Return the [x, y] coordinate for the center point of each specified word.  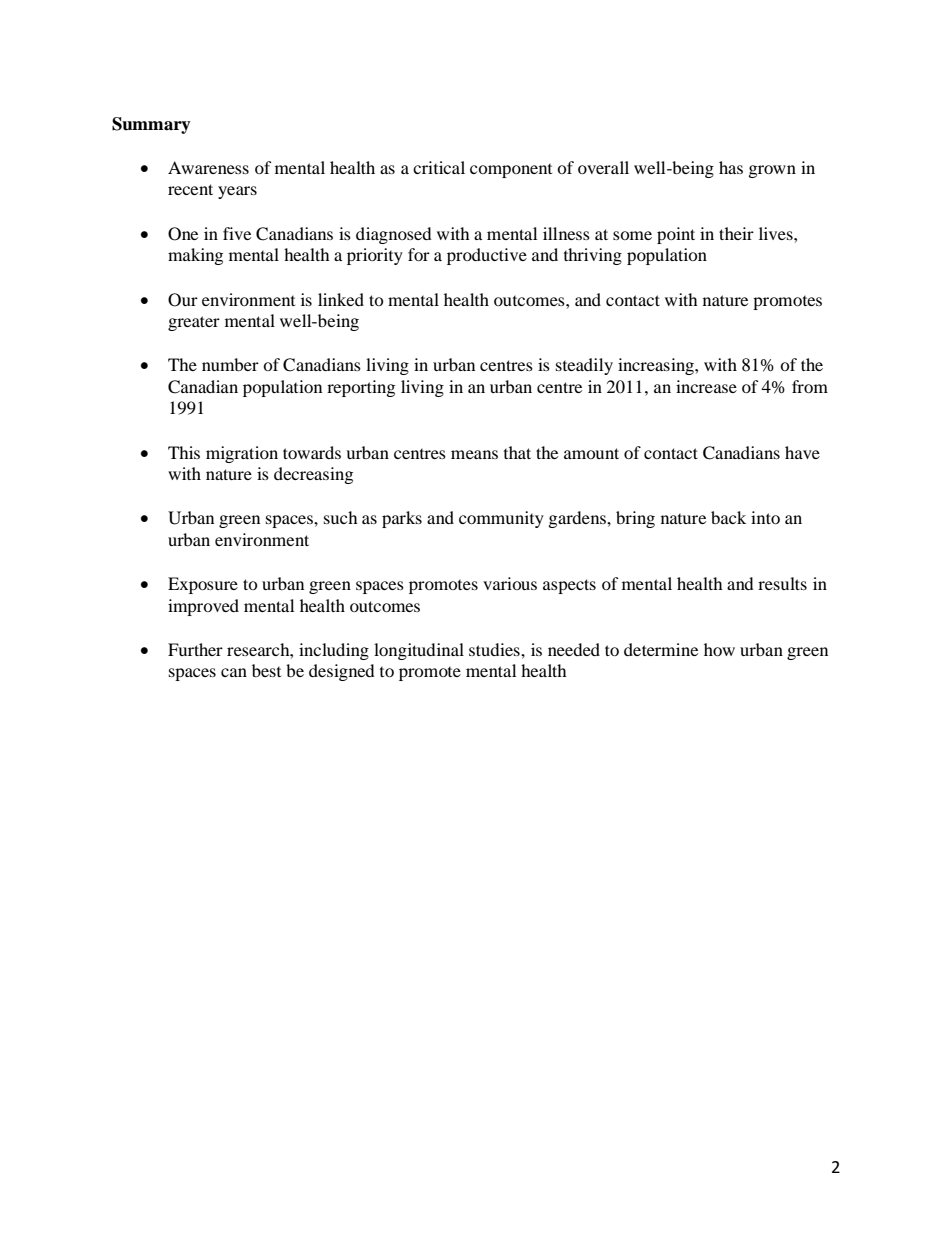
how [719, 649]
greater [194, 323]
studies [495, 649]
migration [242, 454]
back [728, 517]
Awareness [208, 167]
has [731, 167]
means [474, 454]
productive [487, 256]
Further [195, 649]
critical [439, 167]
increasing [657, 366]
